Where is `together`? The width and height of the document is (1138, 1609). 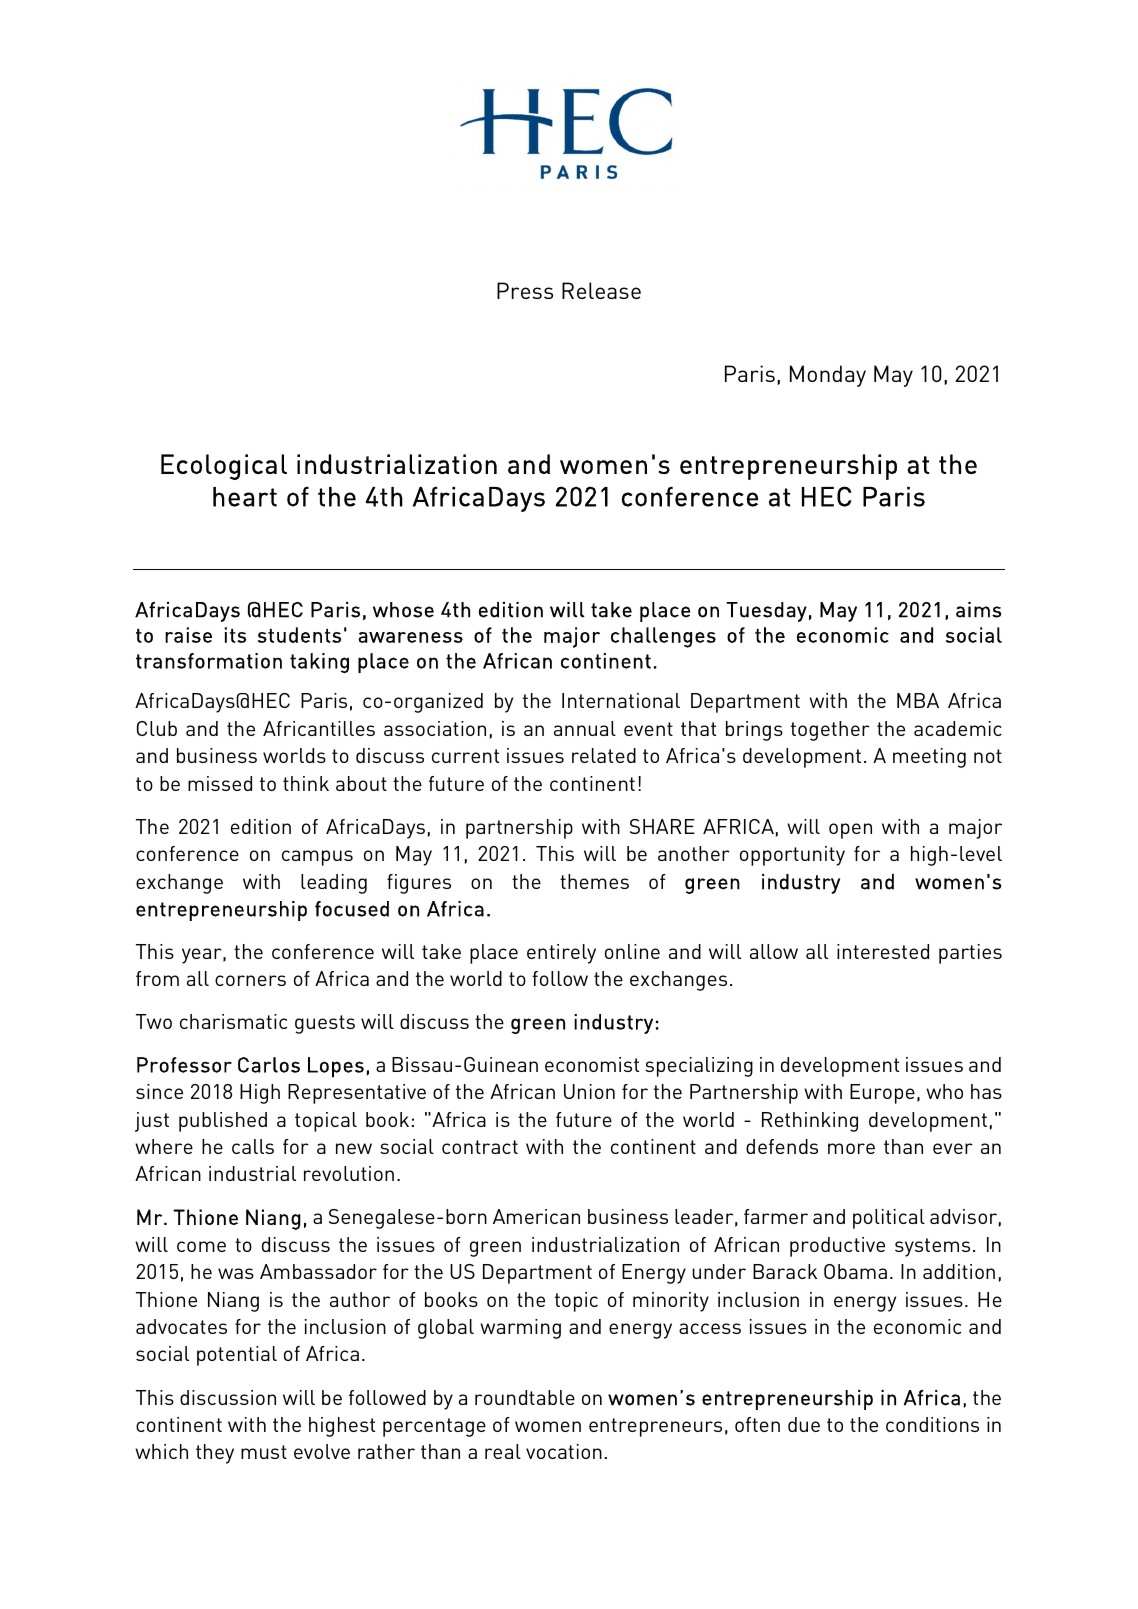
together is located at coordinates (830, 731).
